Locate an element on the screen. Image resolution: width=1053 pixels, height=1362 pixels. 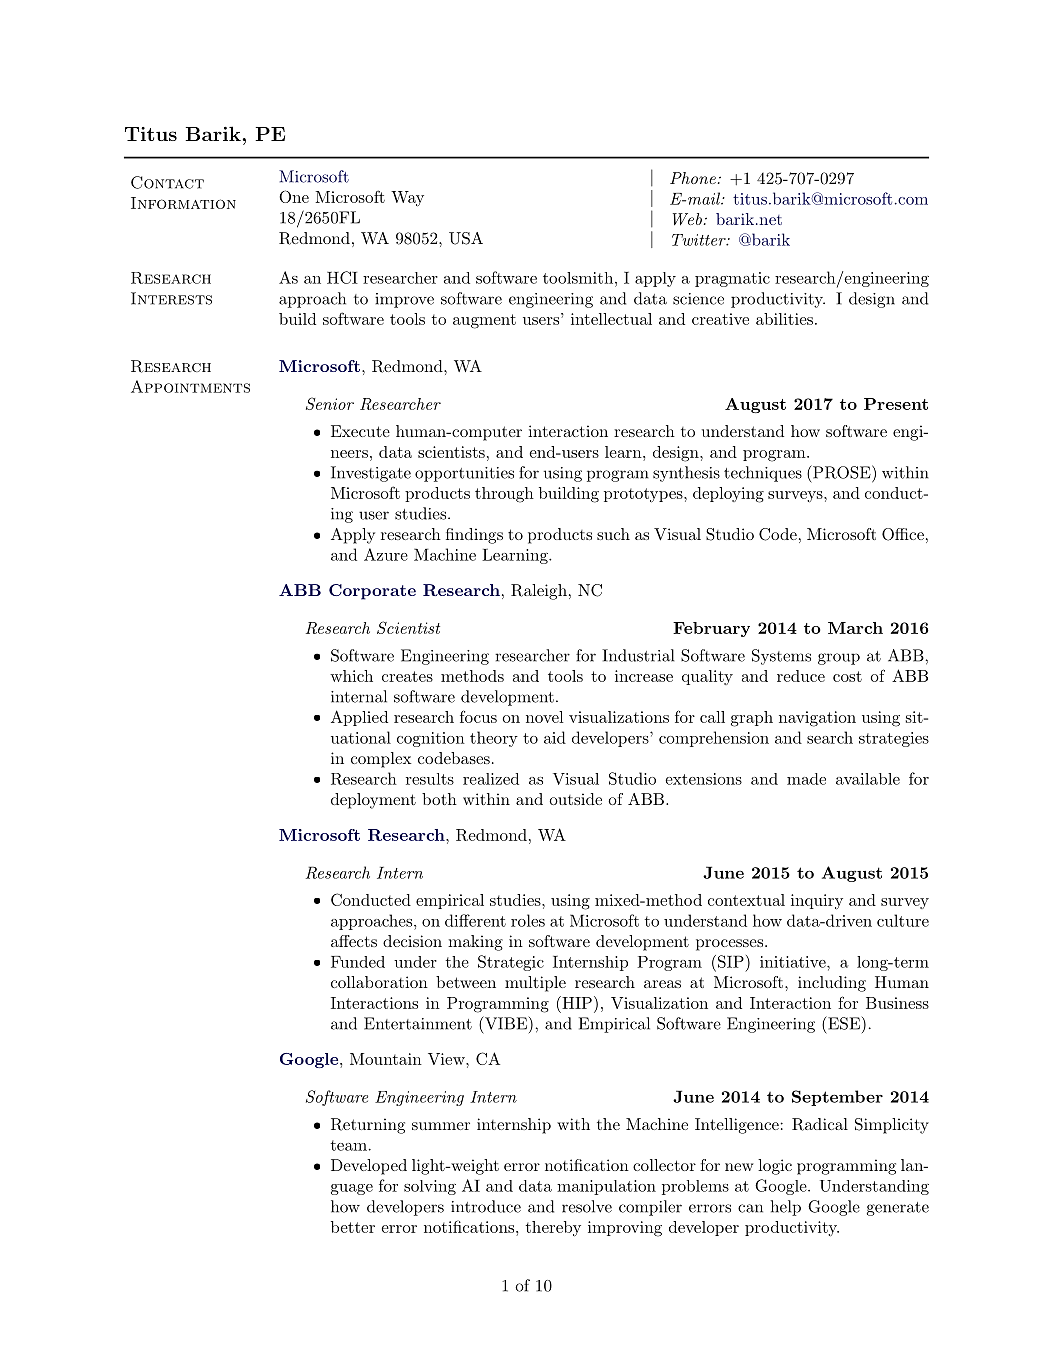
increase is located at coordinates (644, 676).
